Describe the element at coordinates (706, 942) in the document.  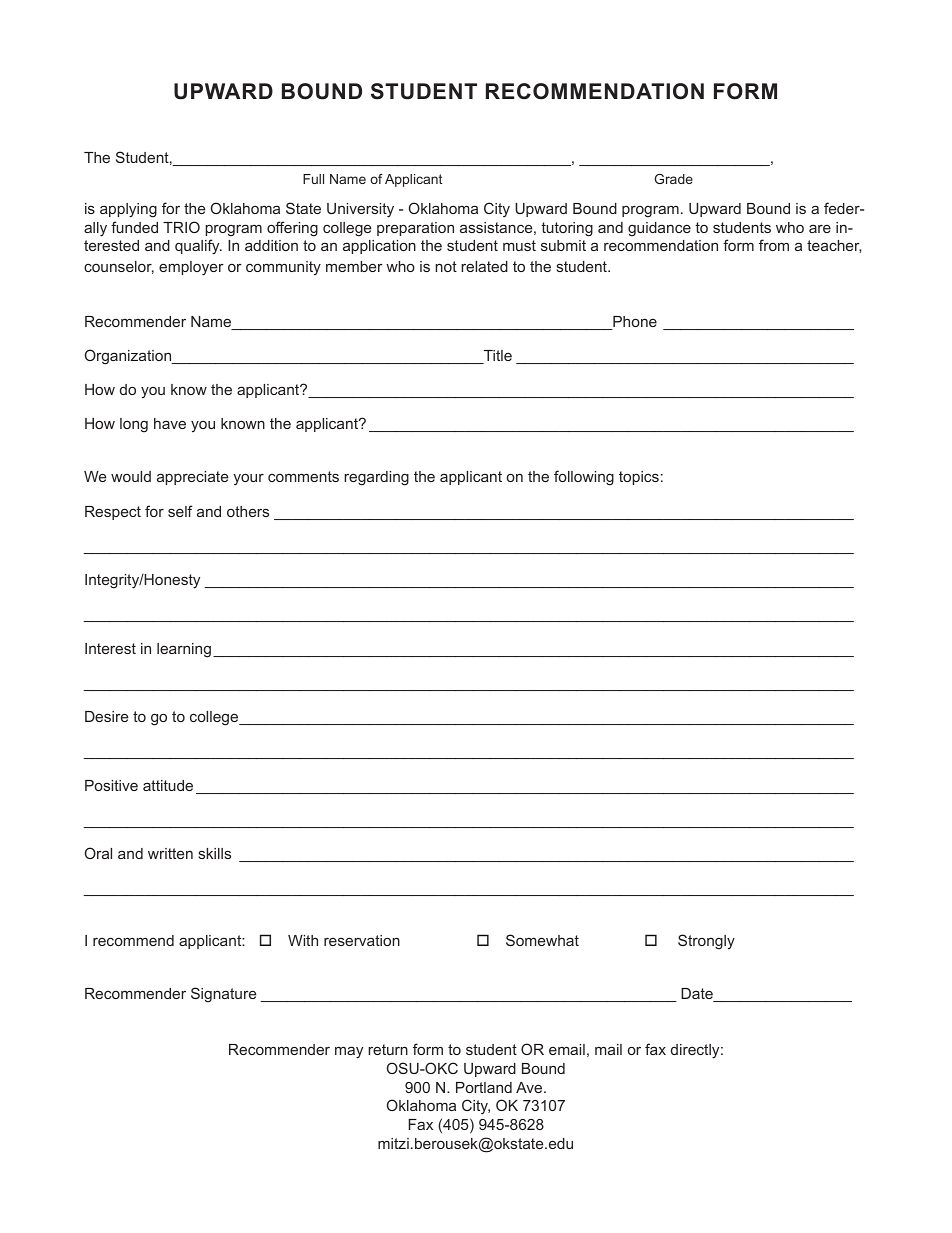
I see `Strongly` at that location.
